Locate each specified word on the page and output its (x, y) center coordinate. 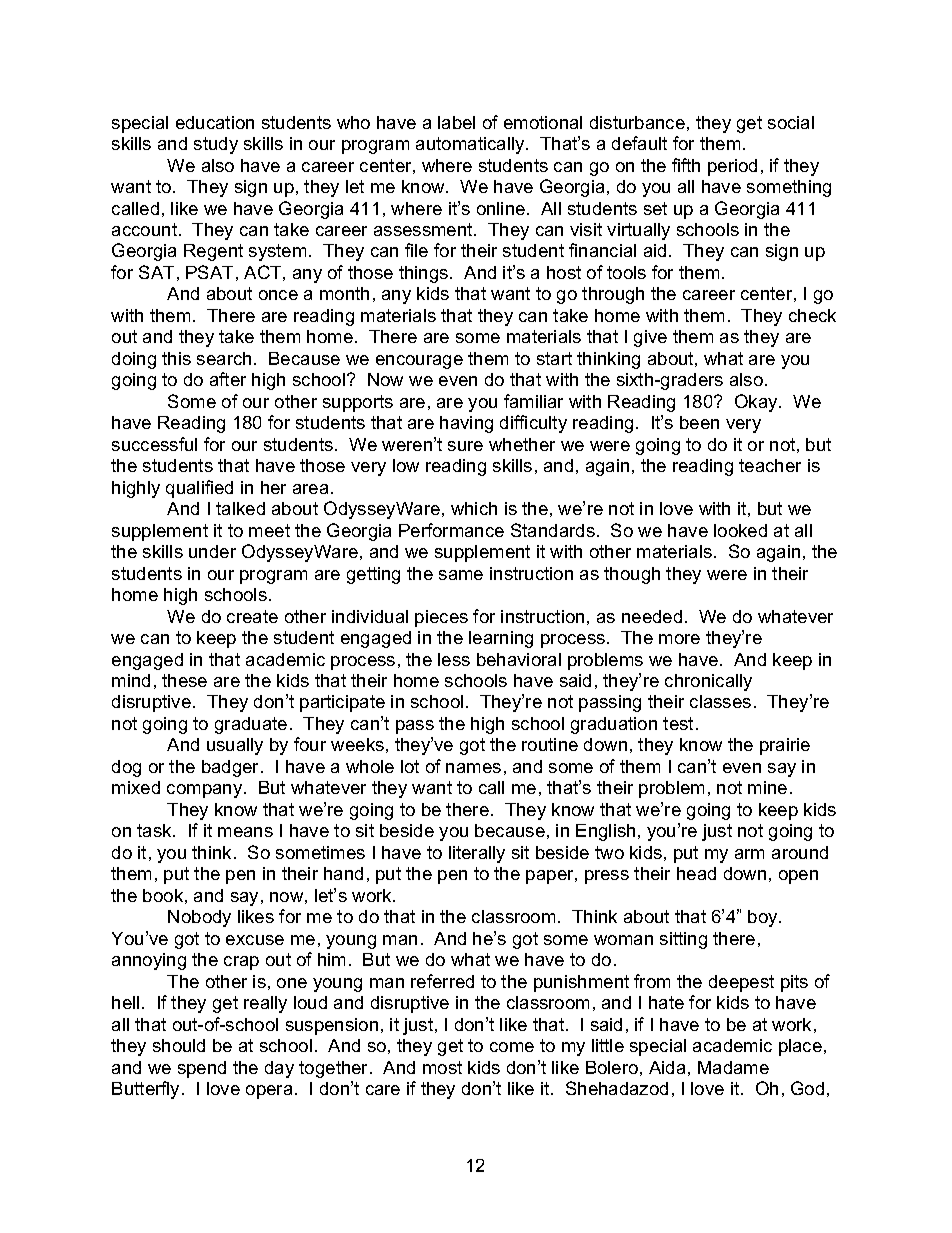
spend (202, 1069)
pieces (441, 618)
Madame (733, 1067)
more (679, 639)
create (252, 616)
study (216, 145)
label (456, 122)
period (732, 167)
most (442, 1067)
